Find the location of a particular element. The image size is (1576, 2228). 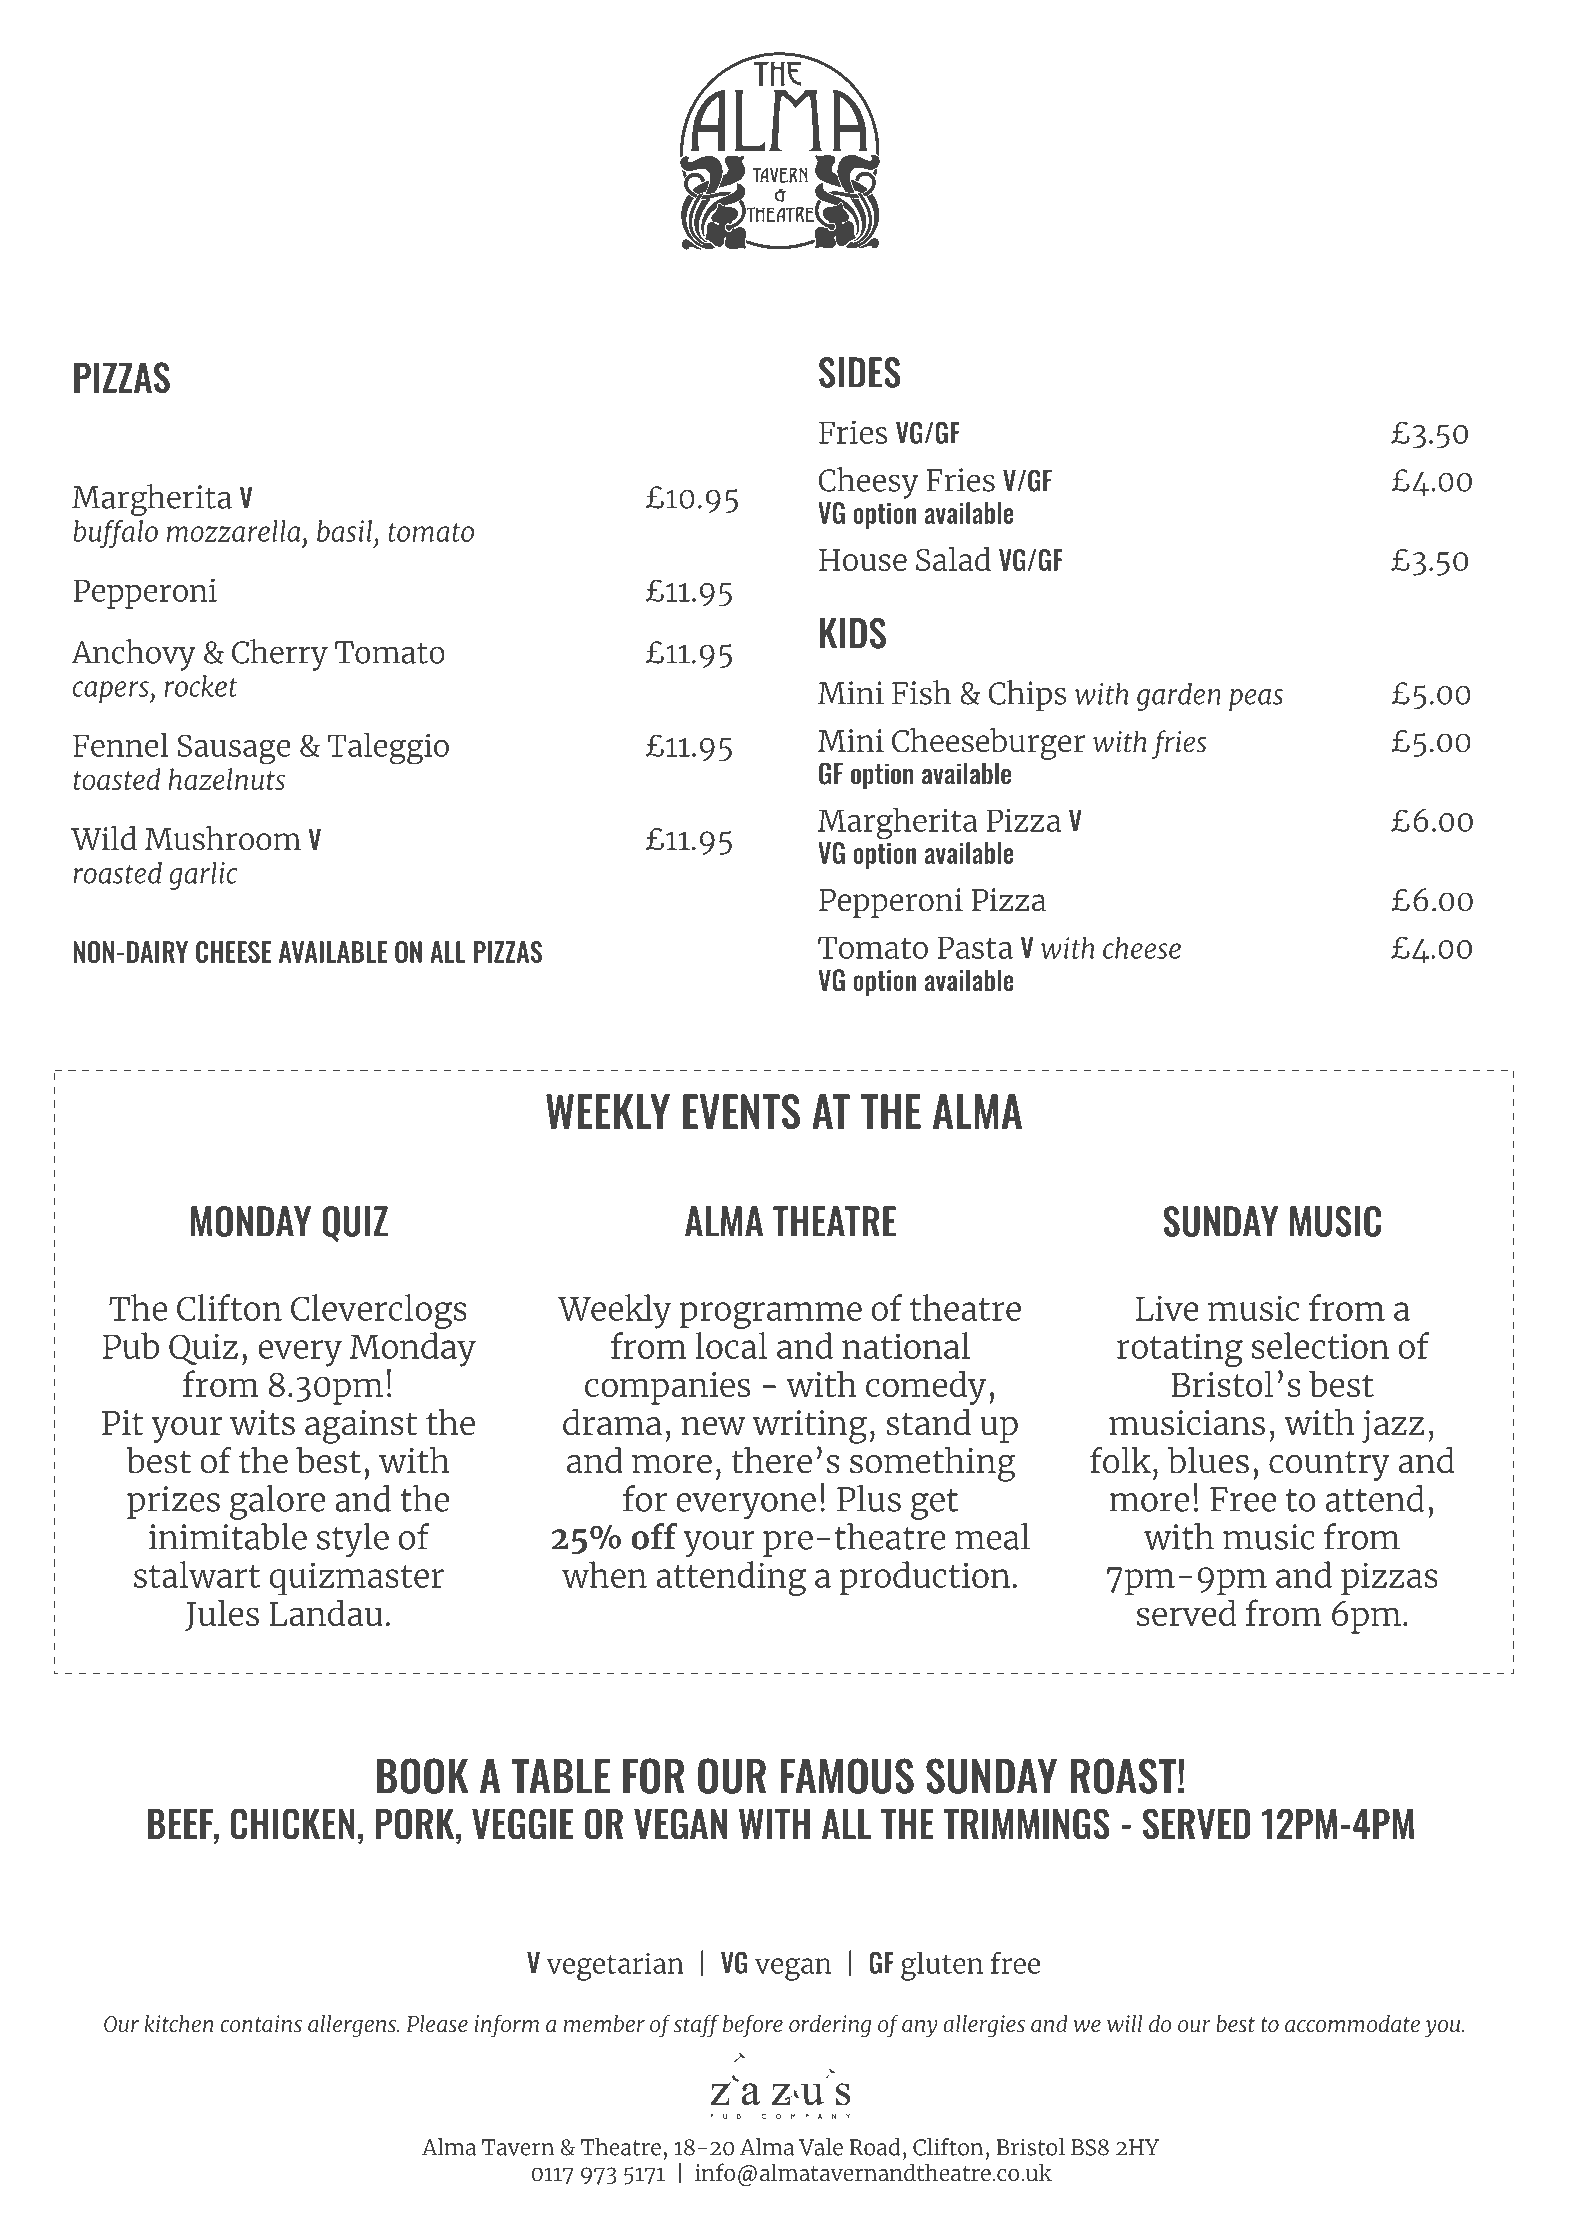

Salad is located at coordinates (953, 559).
